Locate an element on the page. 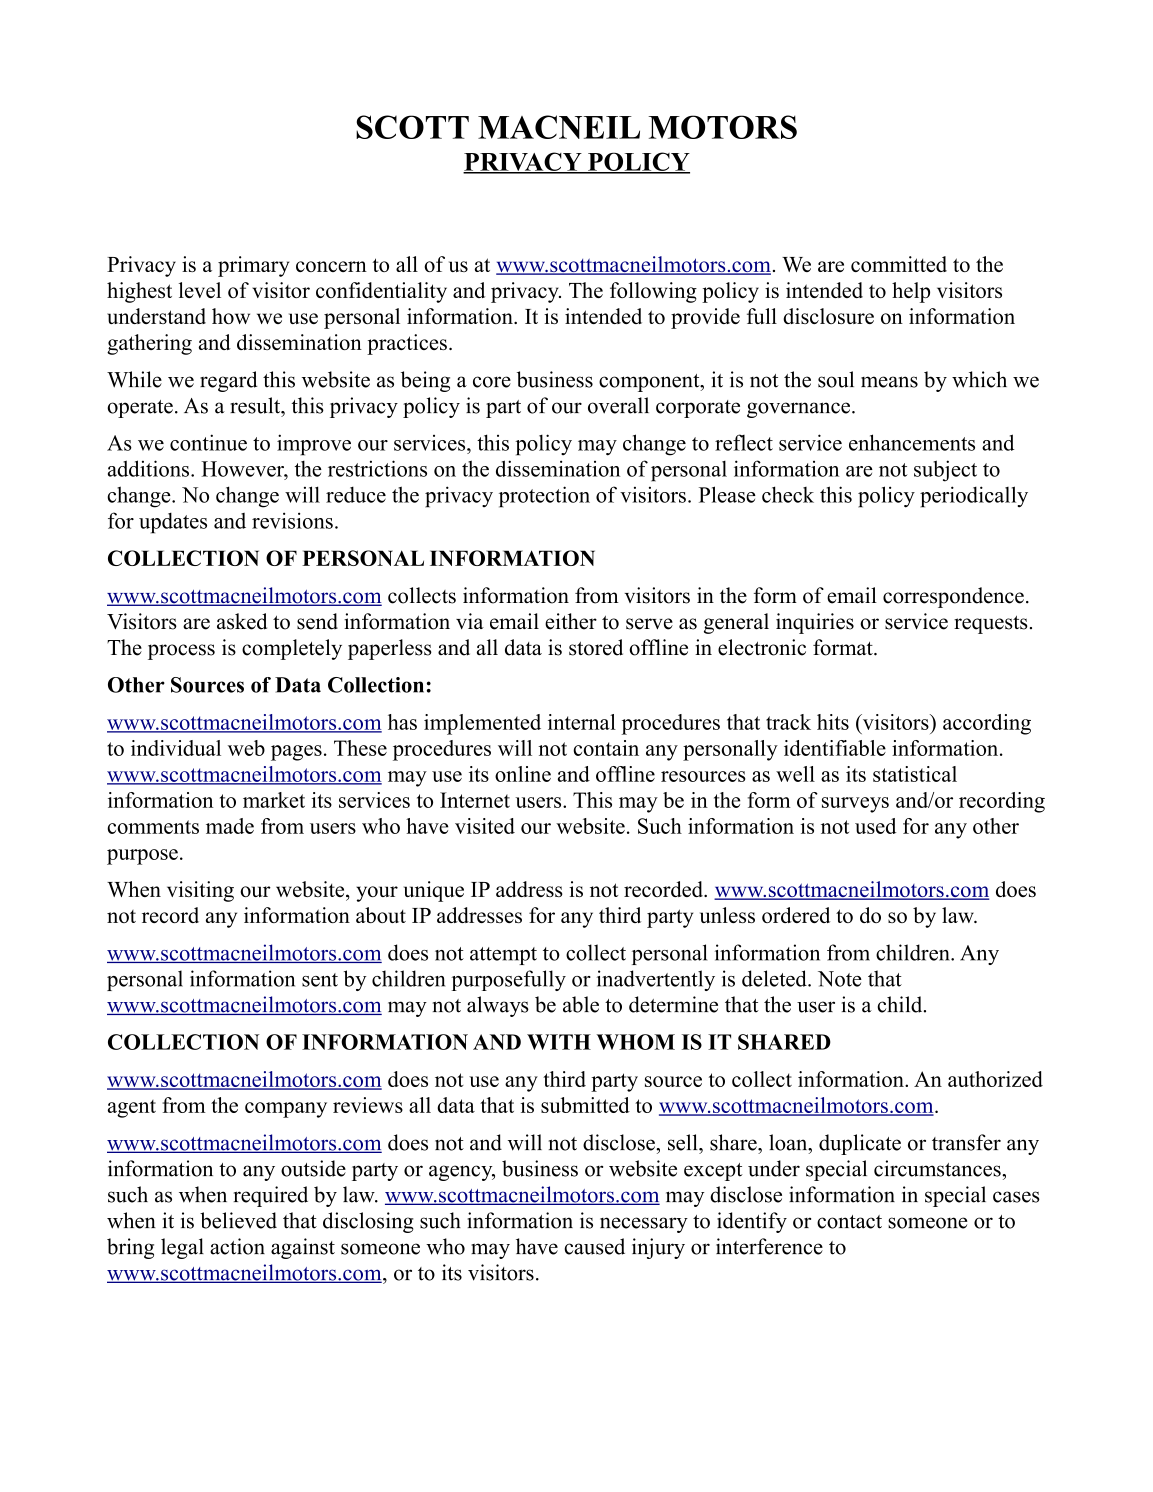  contact is located at coordinates (849, 1222).
